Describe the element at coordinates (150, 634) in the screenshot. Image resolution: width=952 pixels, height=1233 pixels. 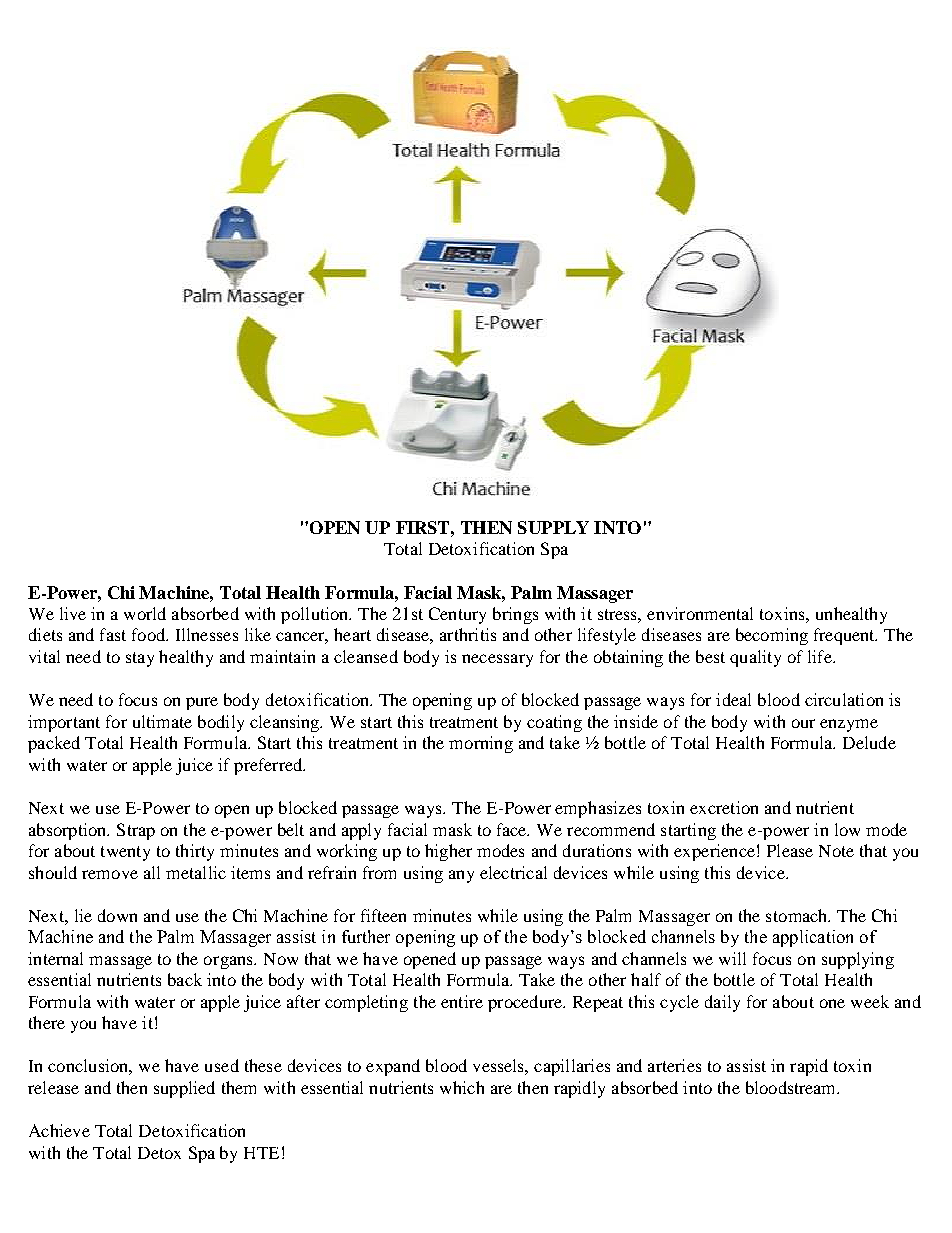
I see `food` at that location.
